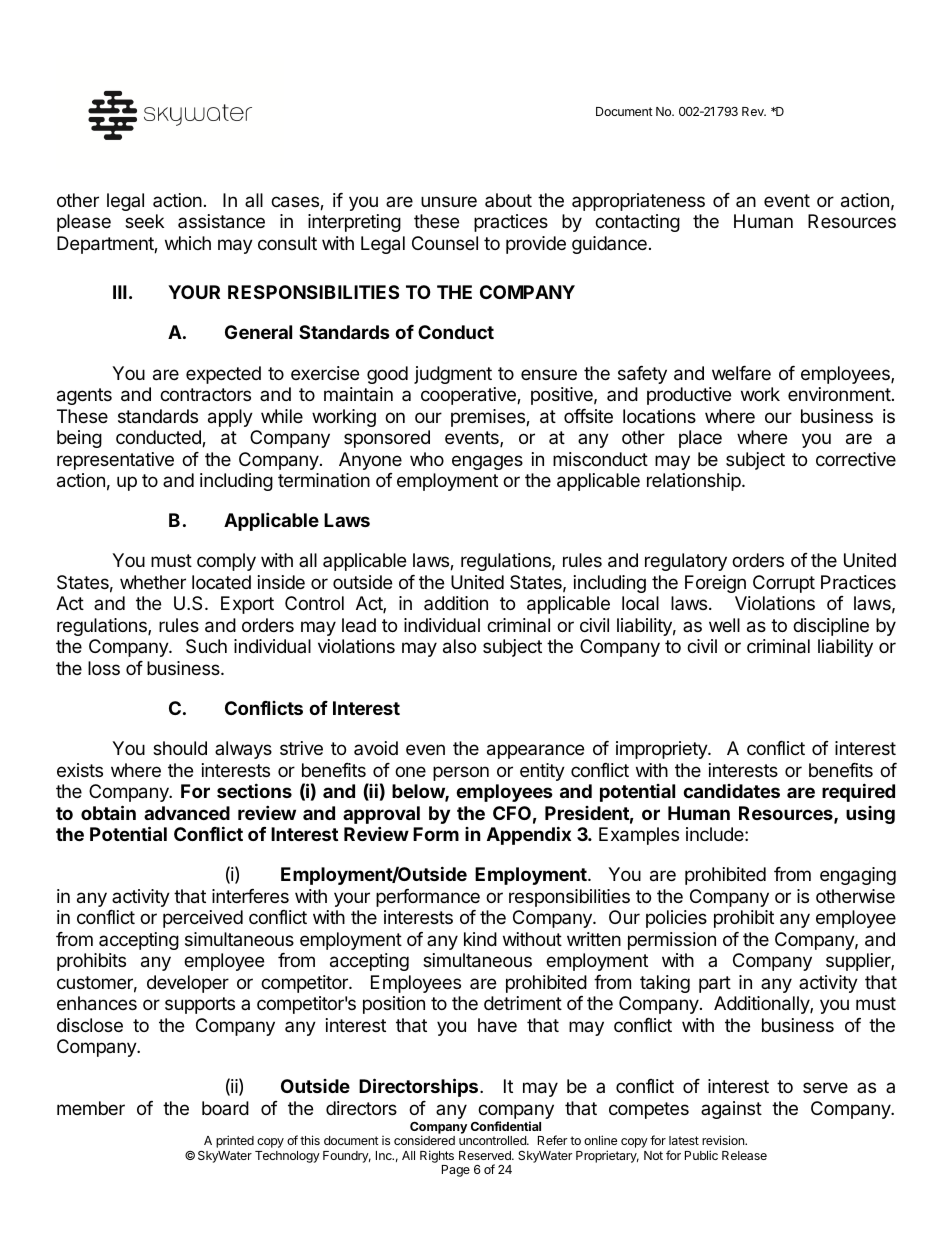 The width and height of the page is (952, 1233). What do you see at coordinates (445, 243) in the page?
I see `Counsel` at bounding box center [445, 243].
